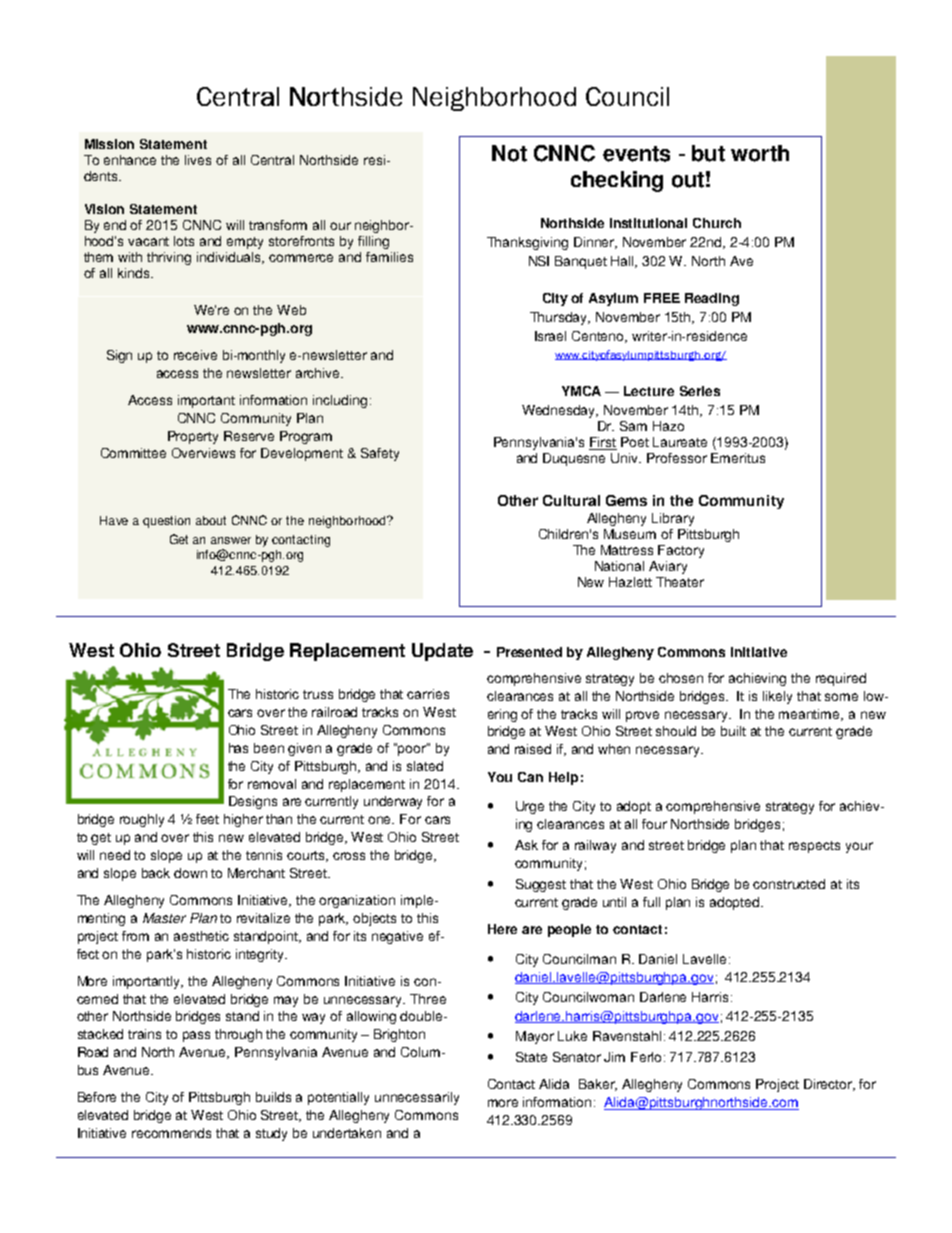 This screenshot has width=952, height=1233. What do you see at coordinates (211, 520) in the screenshot?
I see `about` at bounding box center [211, 520].
